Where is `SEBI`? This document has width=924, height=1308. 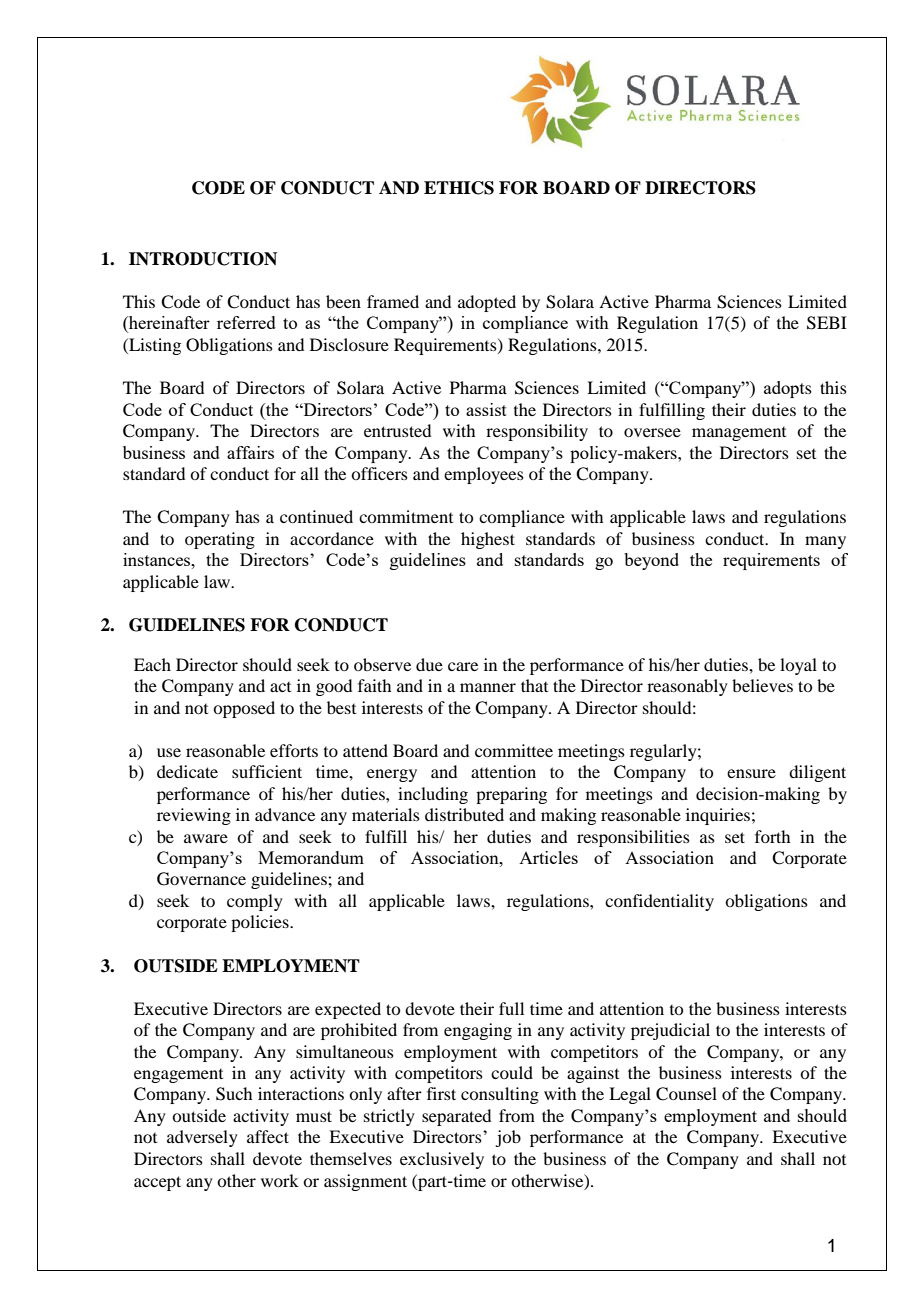
SEBI is located at coordinates (827, 323).
